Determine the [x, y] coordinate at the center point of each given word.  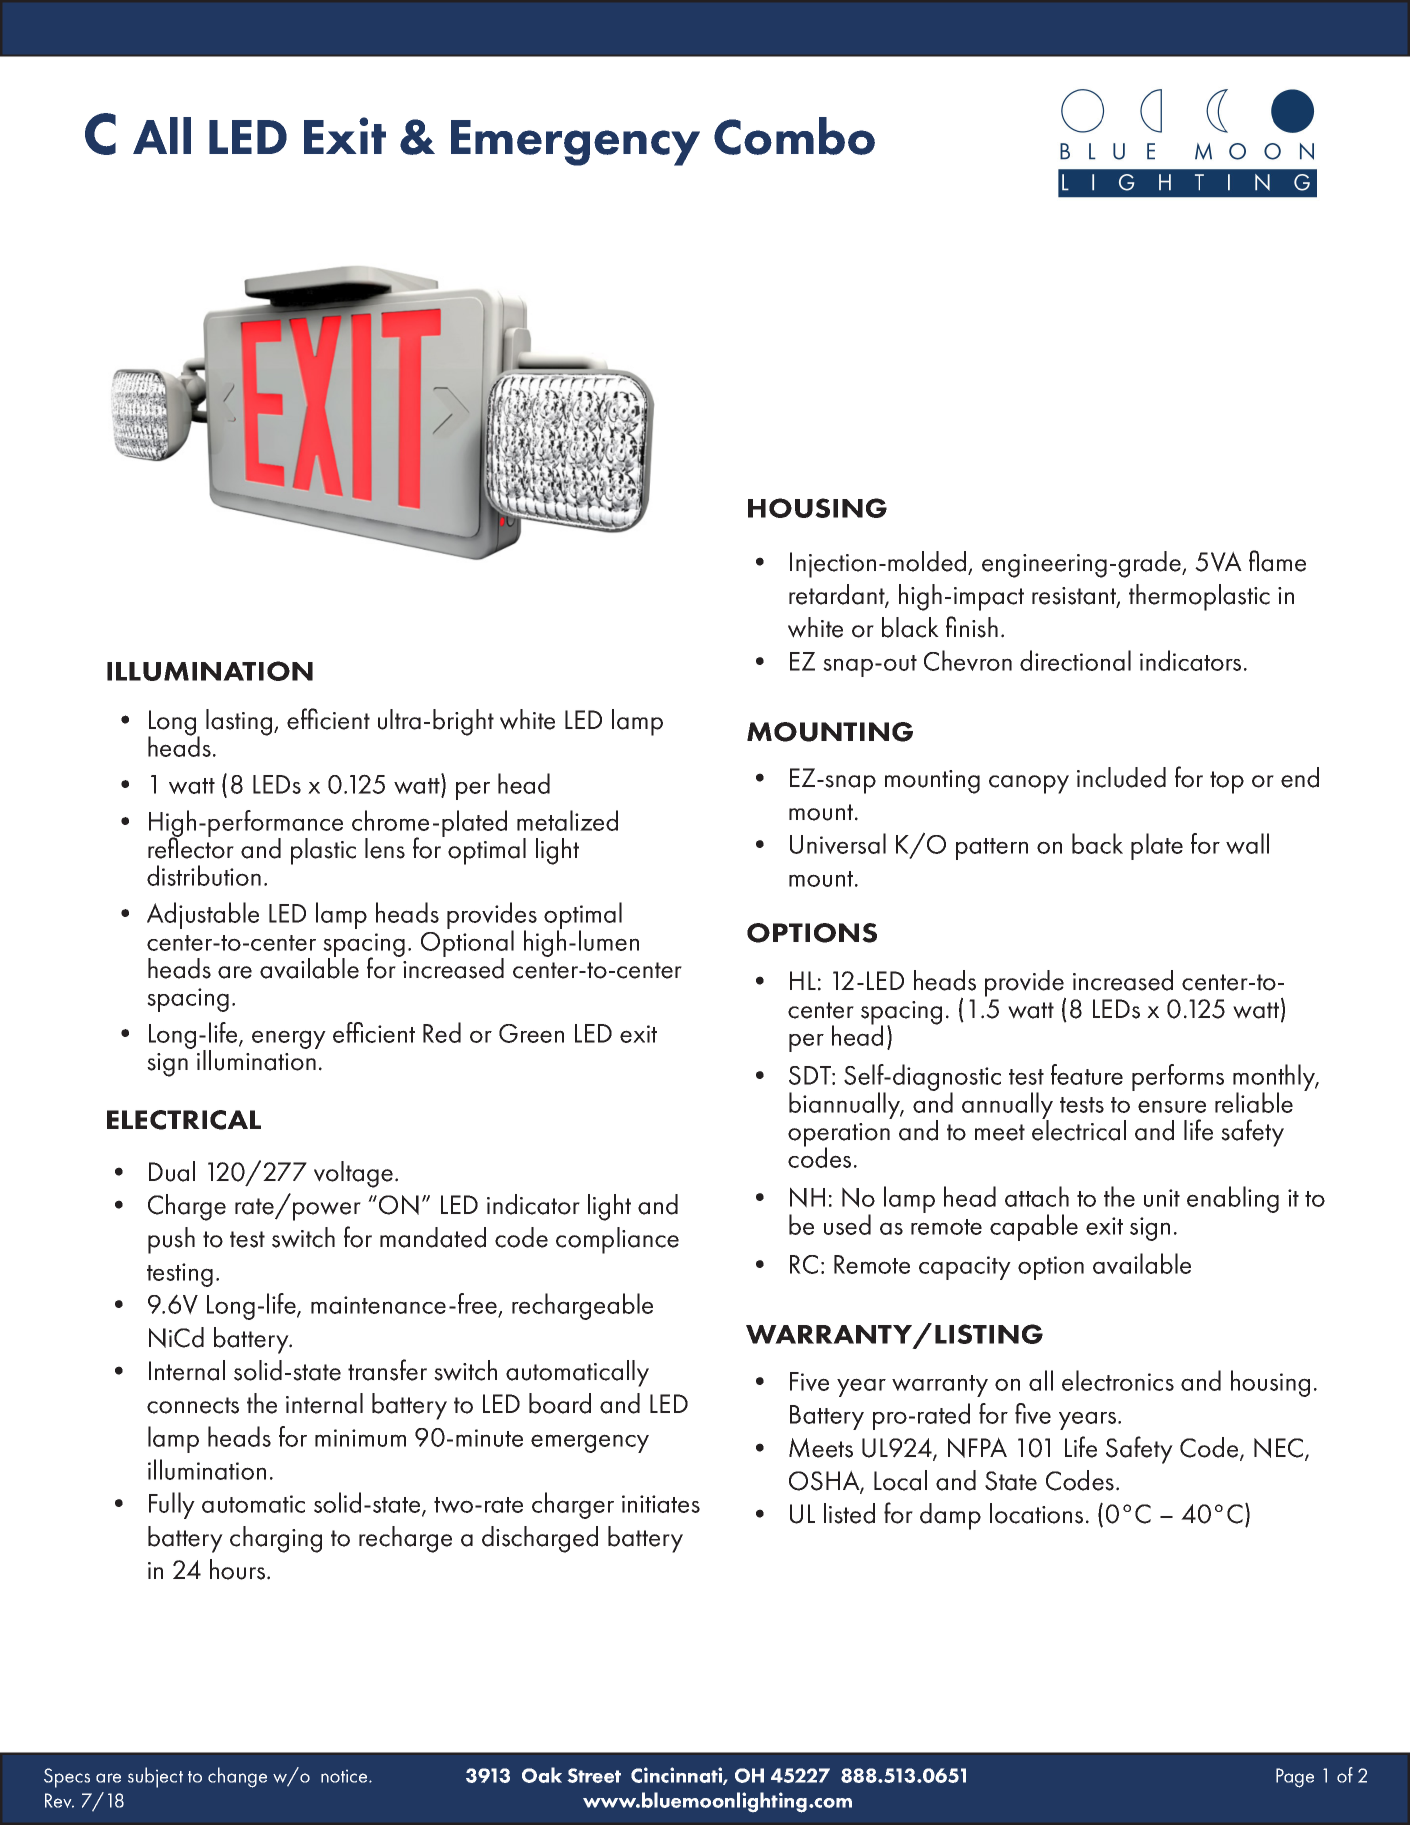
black [910, 627]
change [237, 1777]
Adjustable [203, 915]
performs [1178, 1077]
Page [1295, 1778]
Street [594, 1775]
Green [531, 1033]
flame [1277, 561]
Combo [794, 136]
